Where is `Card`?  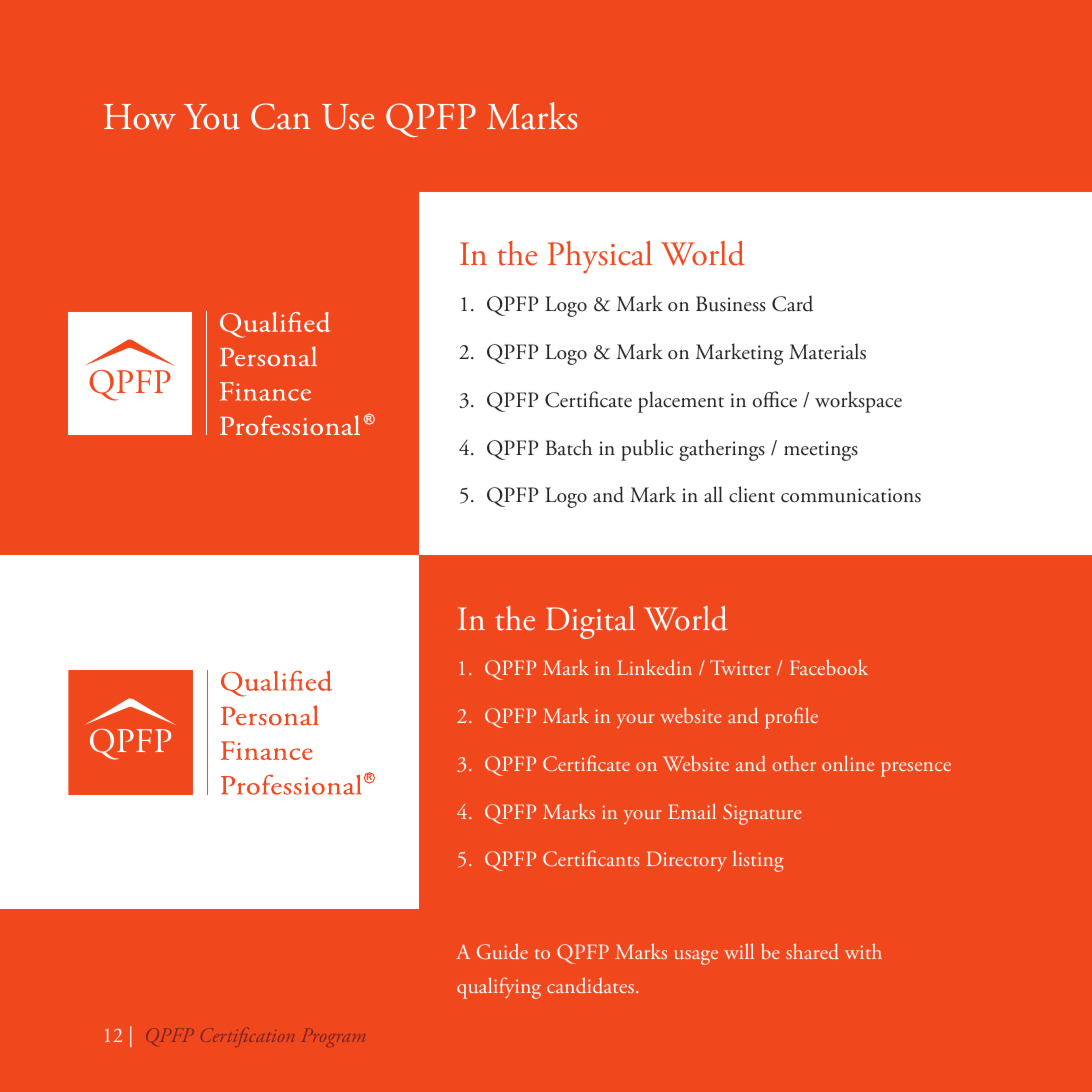 Card is located at coordinates (792, 303).
